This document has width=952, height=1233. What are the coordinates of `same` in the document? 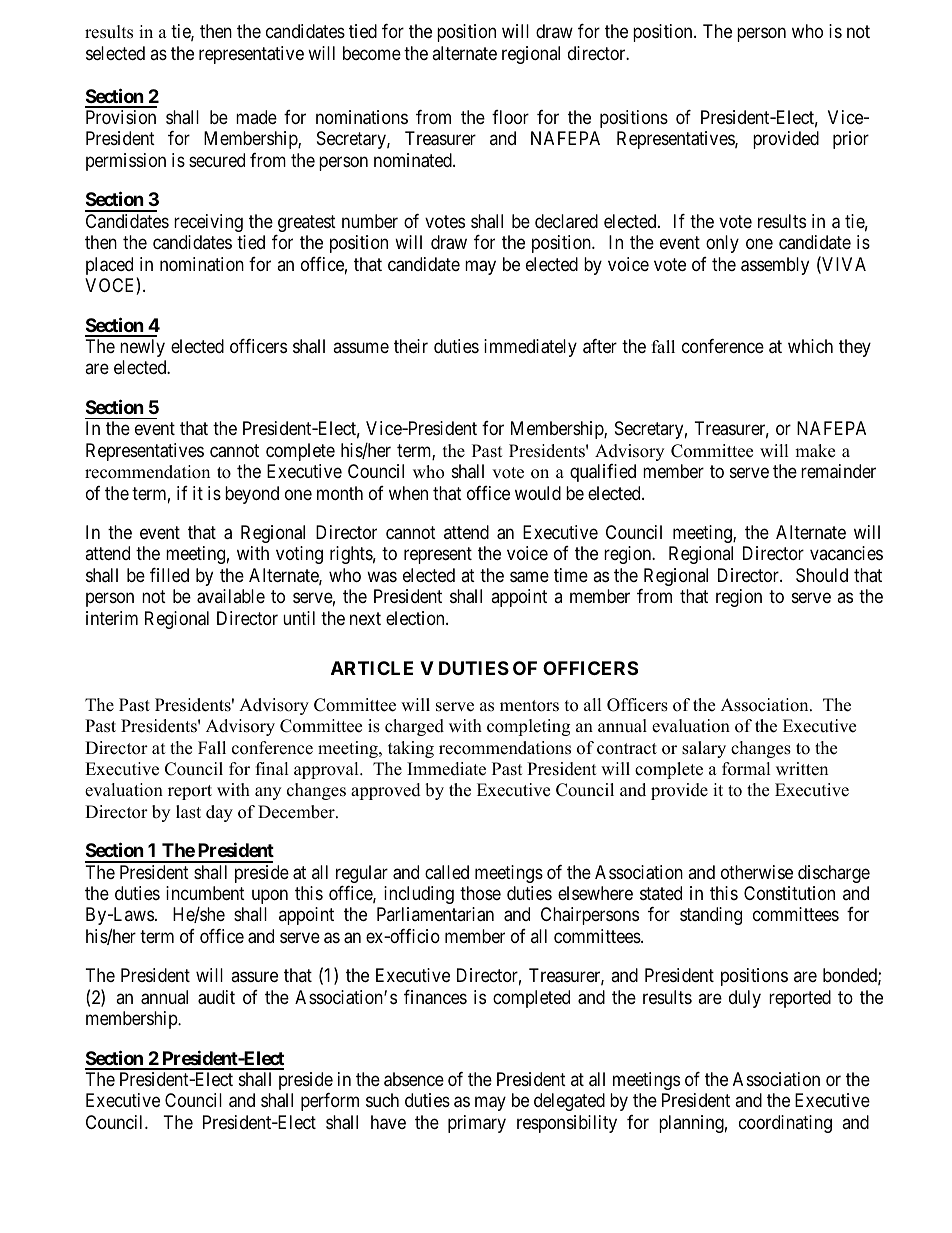 It's located at (529, 577).
